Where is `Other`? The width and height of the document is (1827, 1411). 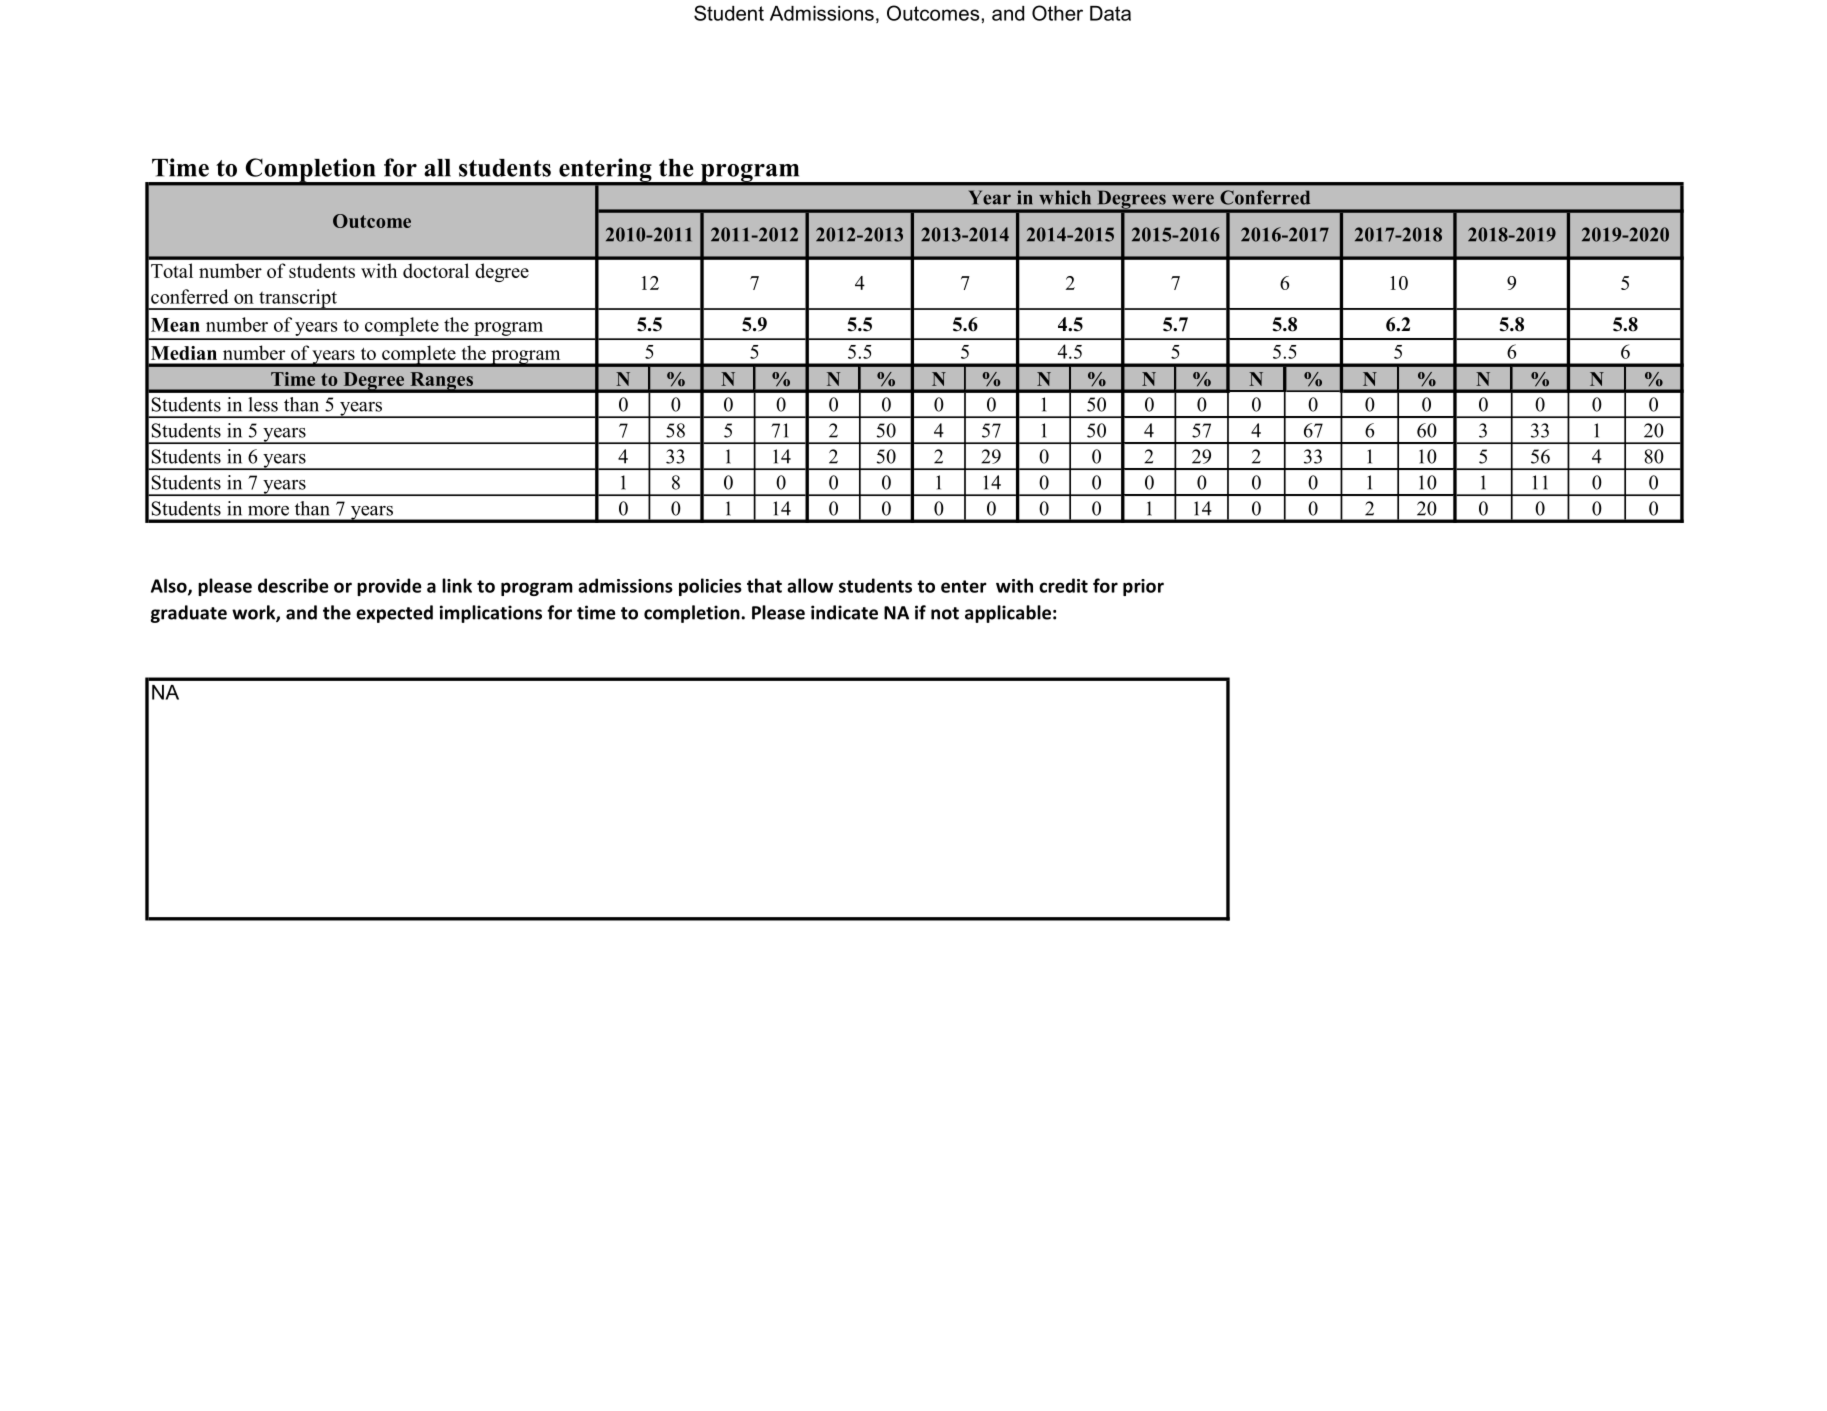
Other is located at coordinates (1057, 13).
